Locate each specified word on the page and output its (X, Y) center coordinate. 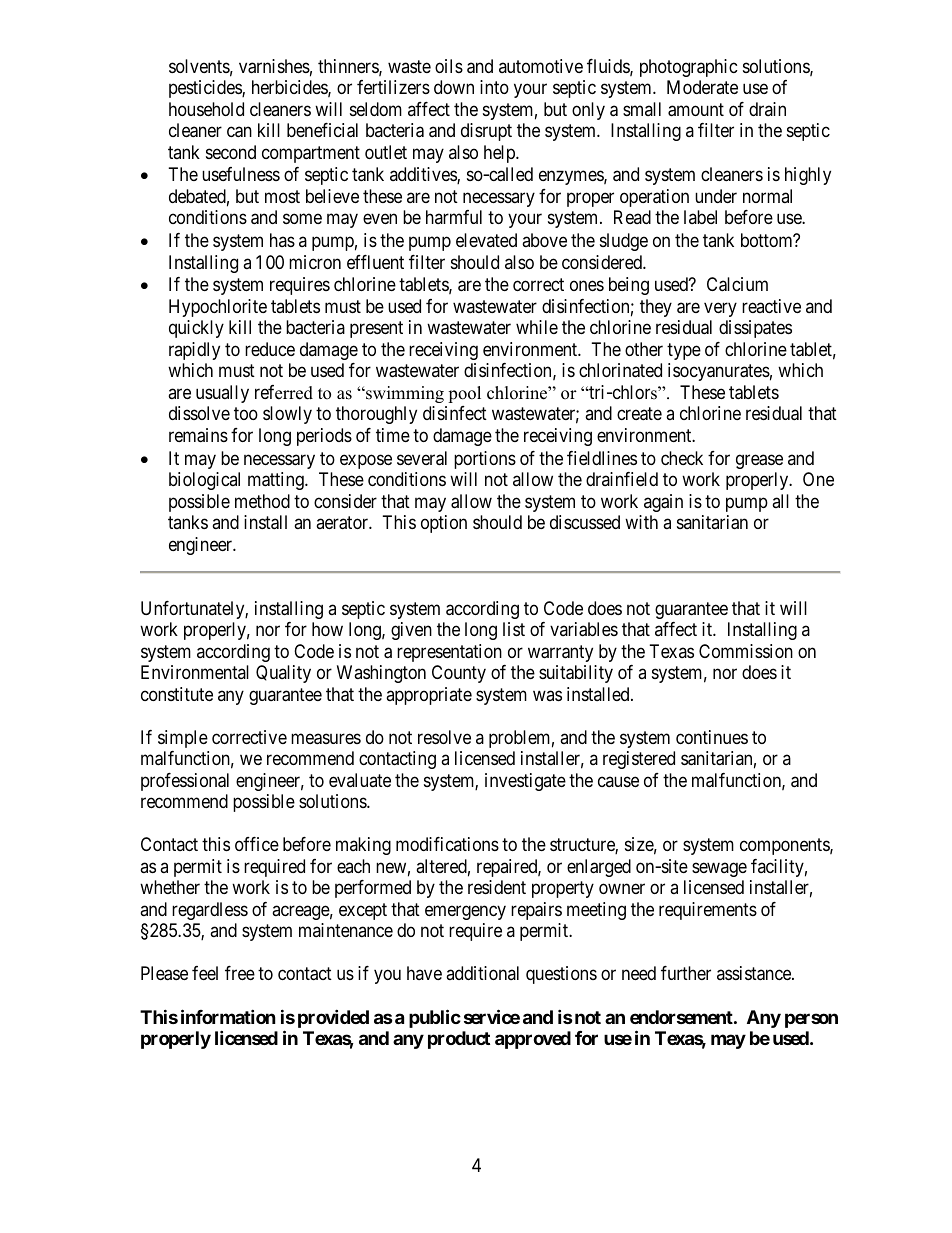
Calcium (737, 284)
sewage (719, 869)
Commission (746, 651)
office (257, 844)
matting (277, 481)
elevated (486, 240)
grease (759, 461)
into (494, 87)
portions (485, 460)
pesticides (206, 89)
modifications (447, 844)
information (228, 1016)
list (514, 629)
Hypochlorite (218, 308)
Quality (283, 674)
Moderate (702, 87)
